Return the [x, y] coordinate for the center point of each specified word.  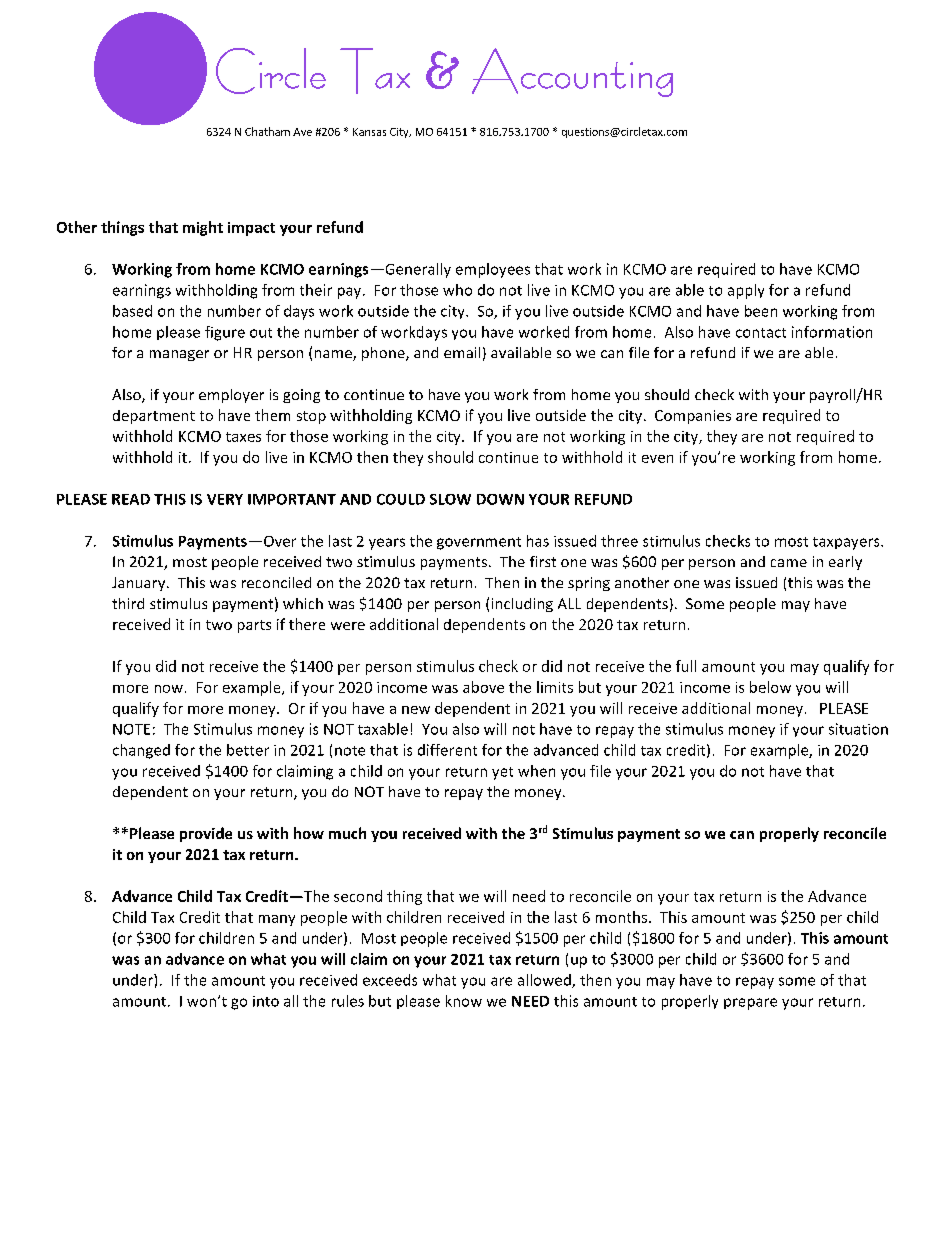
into [266, 1001]
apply [746, 291]
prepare [750, 1004]
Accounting [572, 72]
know [464, 1001]
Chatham [267, 131]
